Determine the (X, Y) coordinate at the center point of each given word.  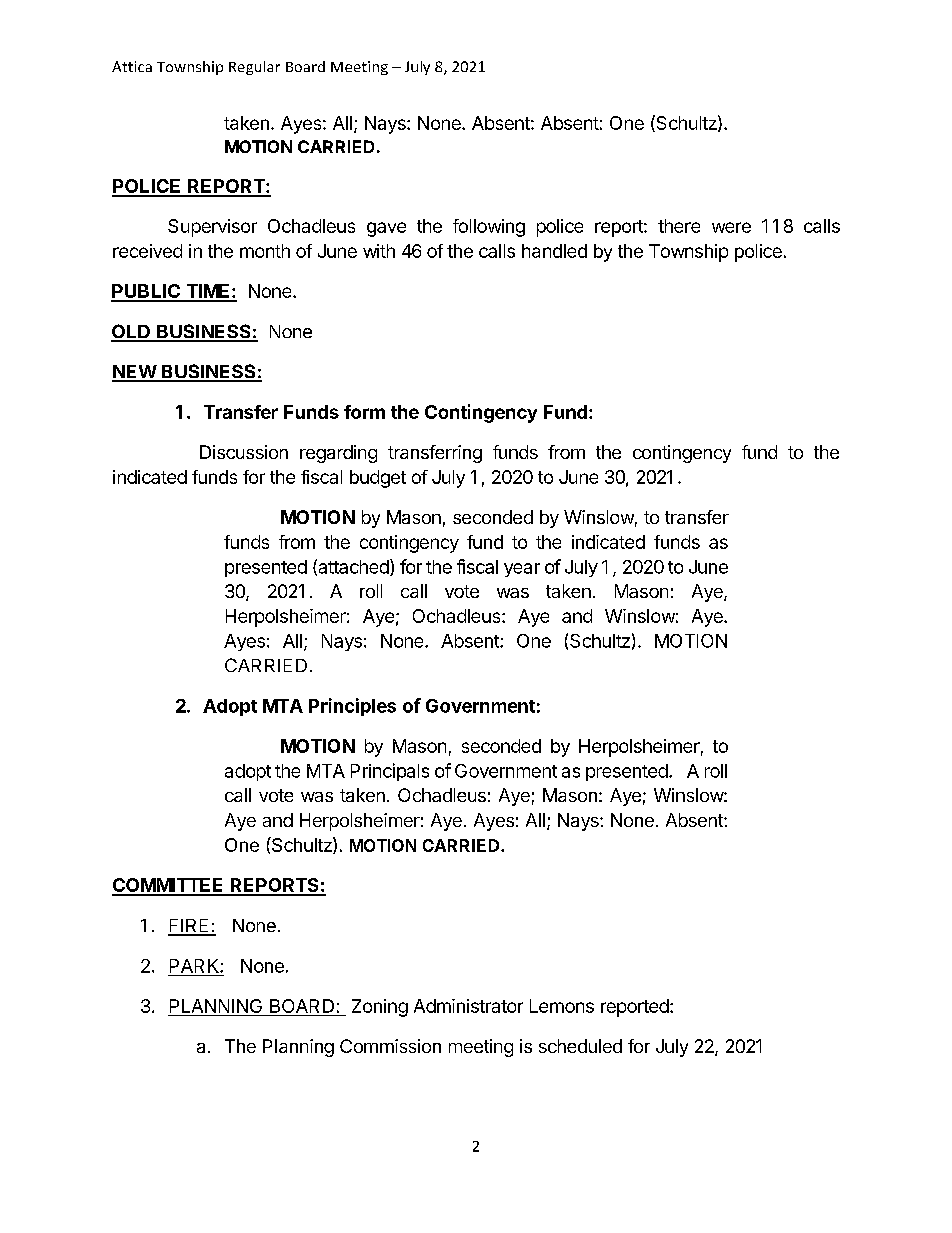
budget (378, 479)
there (679, 226)
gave (386, 229)
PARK (195, 966)
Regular (254, 68)
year (522, 570)
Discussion (244, 452)
